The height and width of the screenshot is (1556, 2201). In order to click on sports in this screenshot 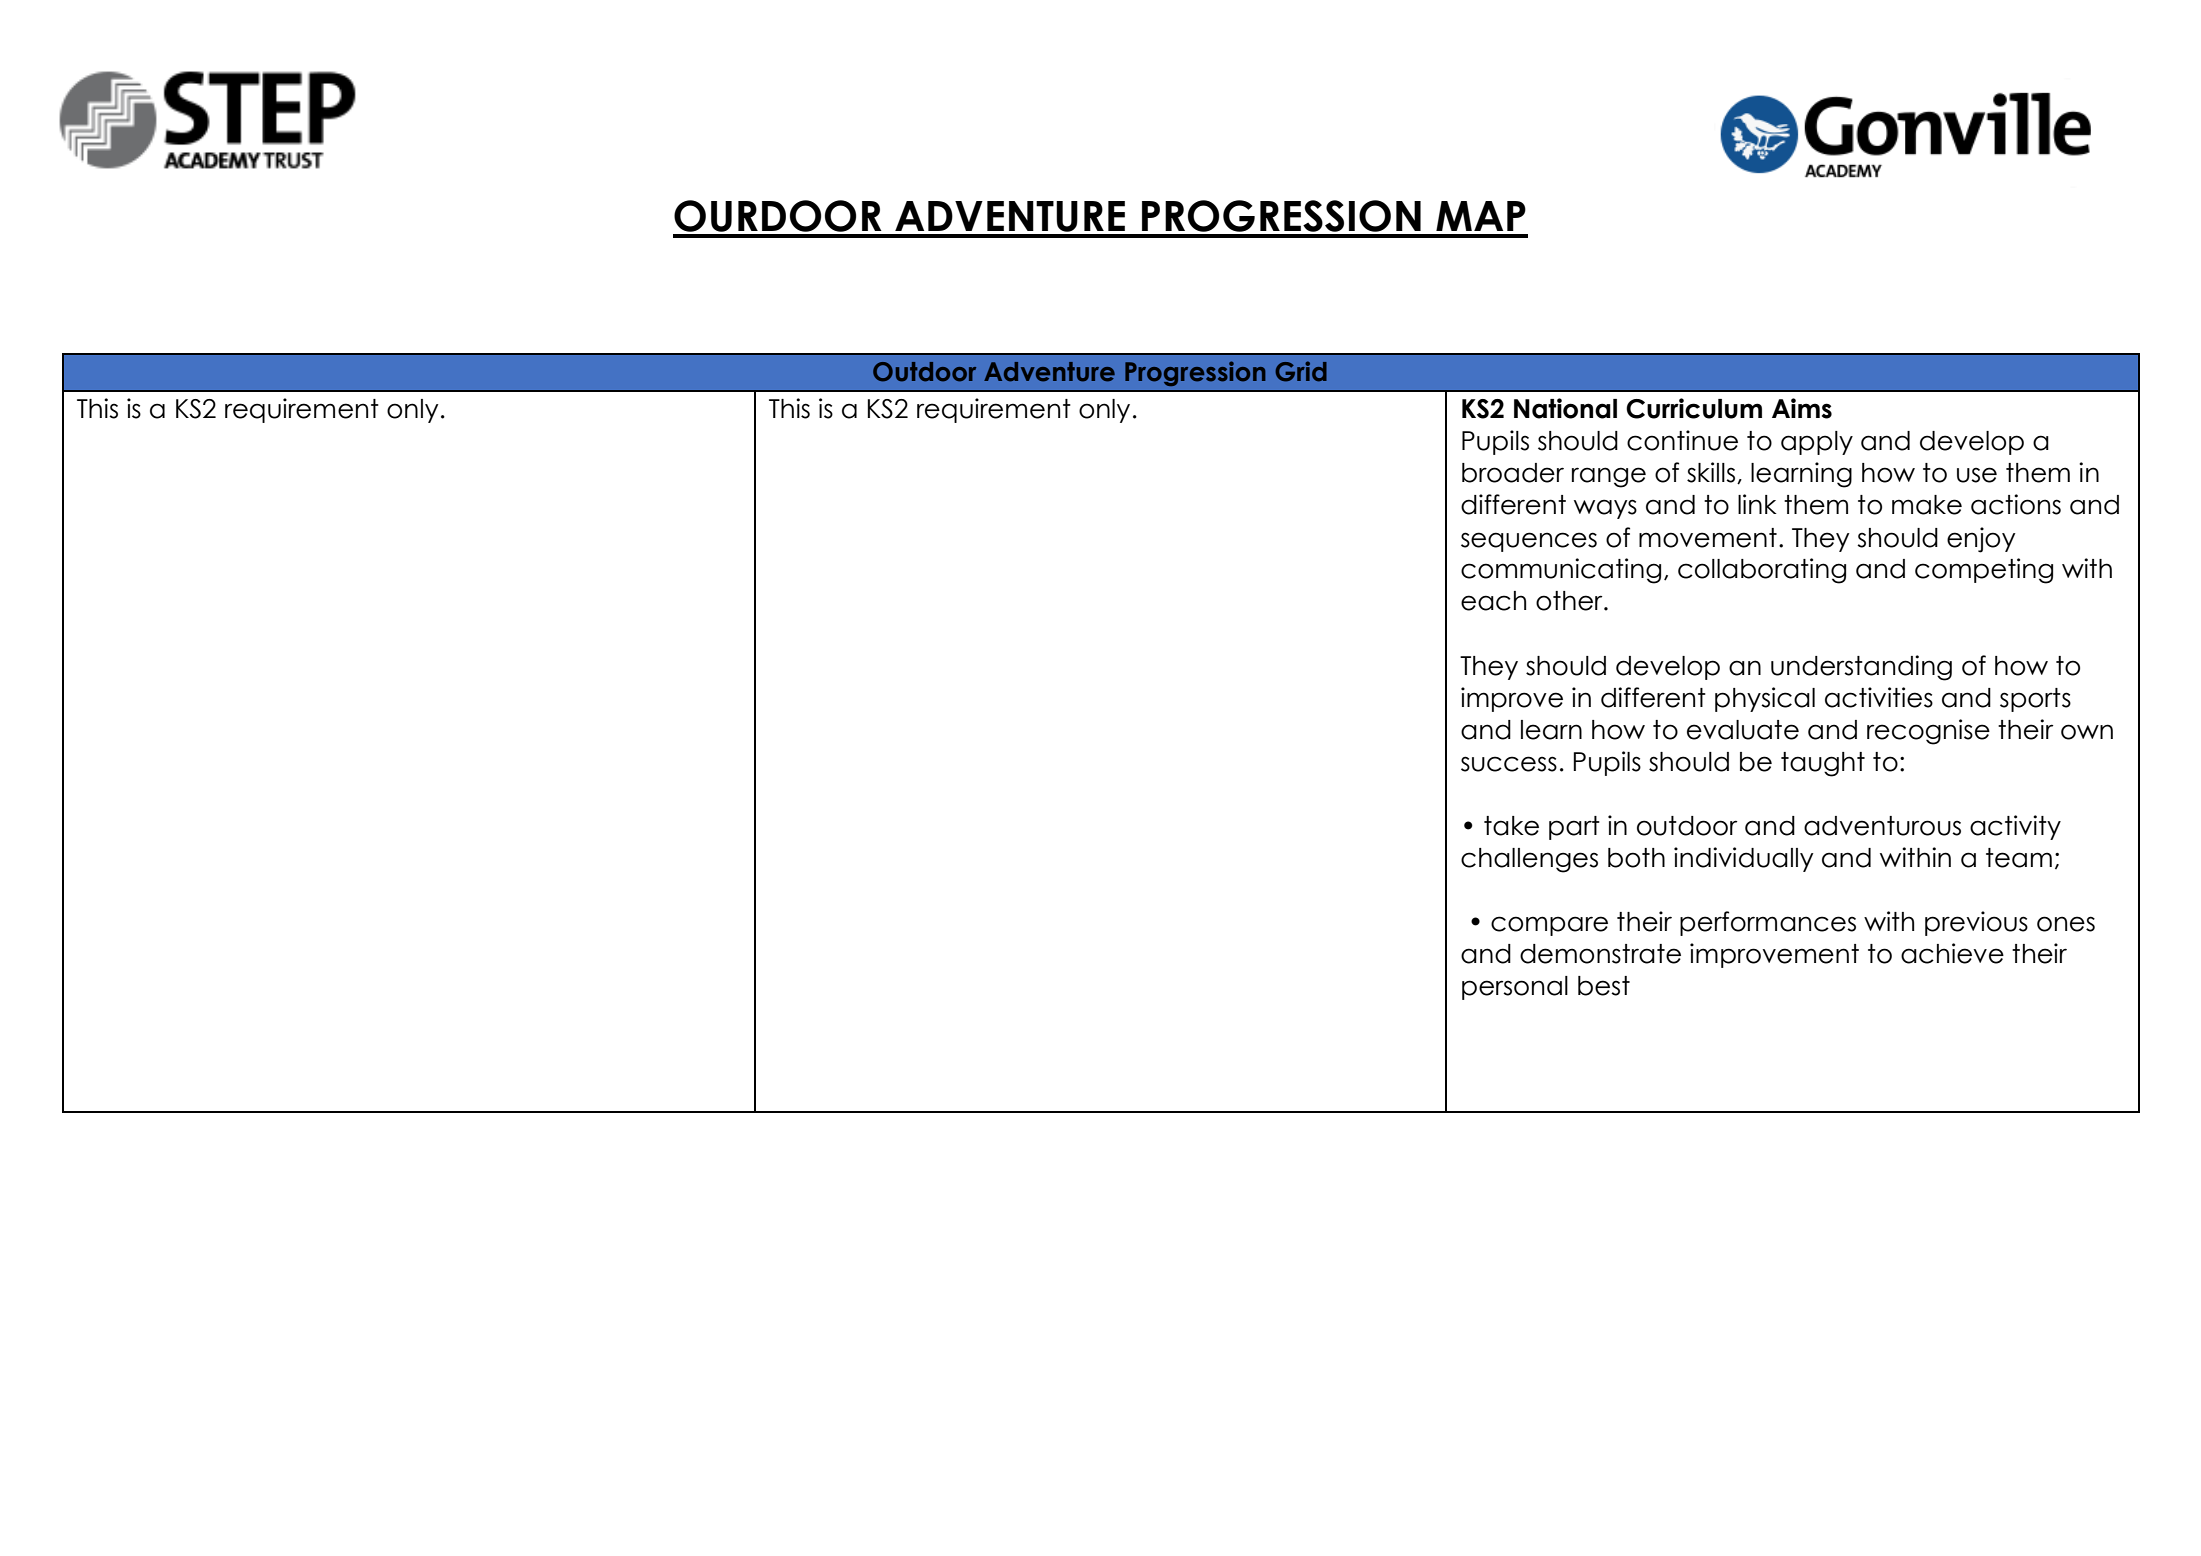, I will do `click(2035, 700)`.
